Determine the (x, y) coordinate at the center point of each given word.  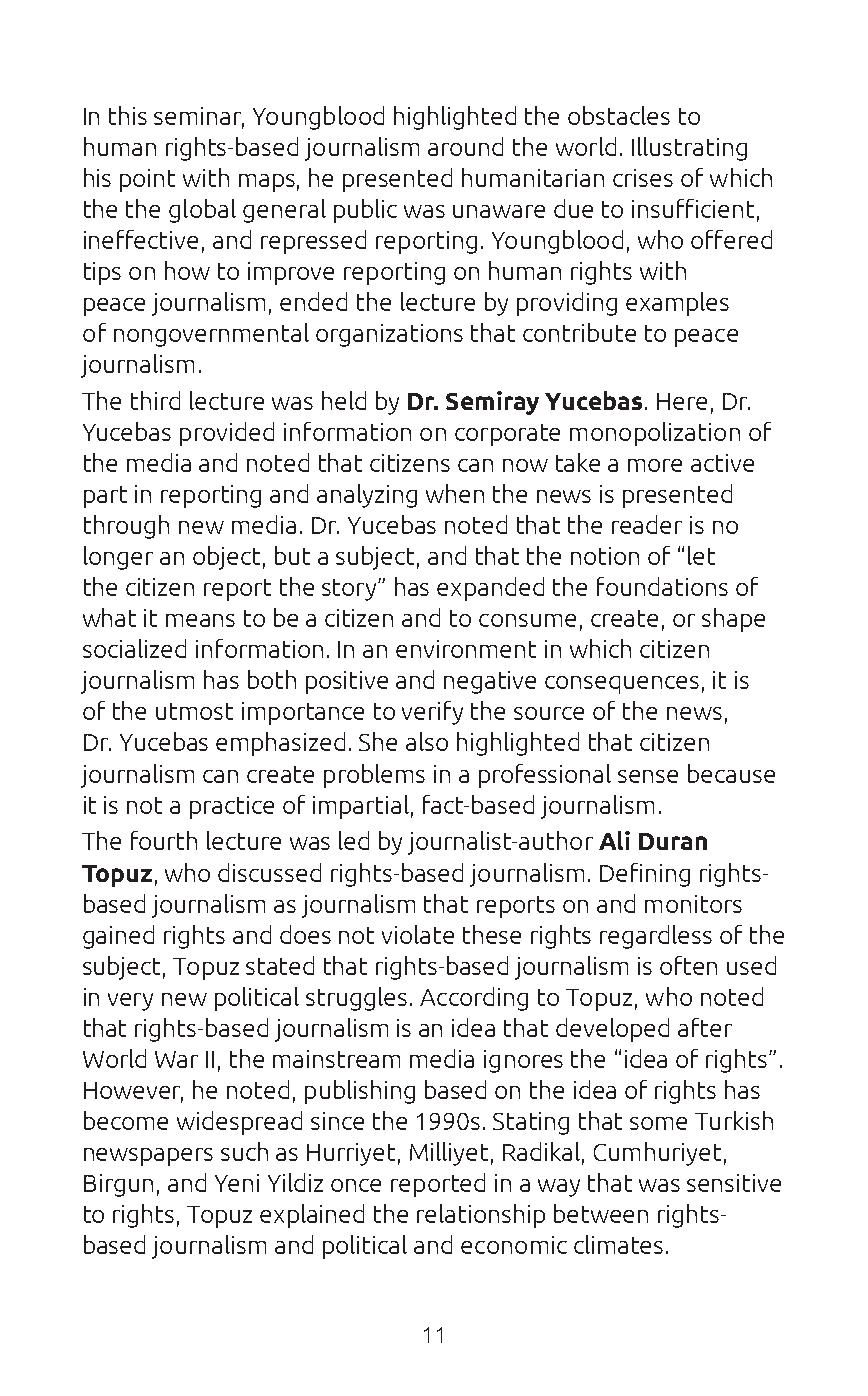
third (155, 400)
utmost (194, 711)
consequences (622, 685)
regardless (656, 937)
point (147, 180)
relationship (481, 1216)
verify (432, 713)
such (244, 1151)
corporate (507, 435)
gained (118, 937)
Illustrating (689, 149)
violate (418, 934)
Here (682, 401)
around (465, 146)
